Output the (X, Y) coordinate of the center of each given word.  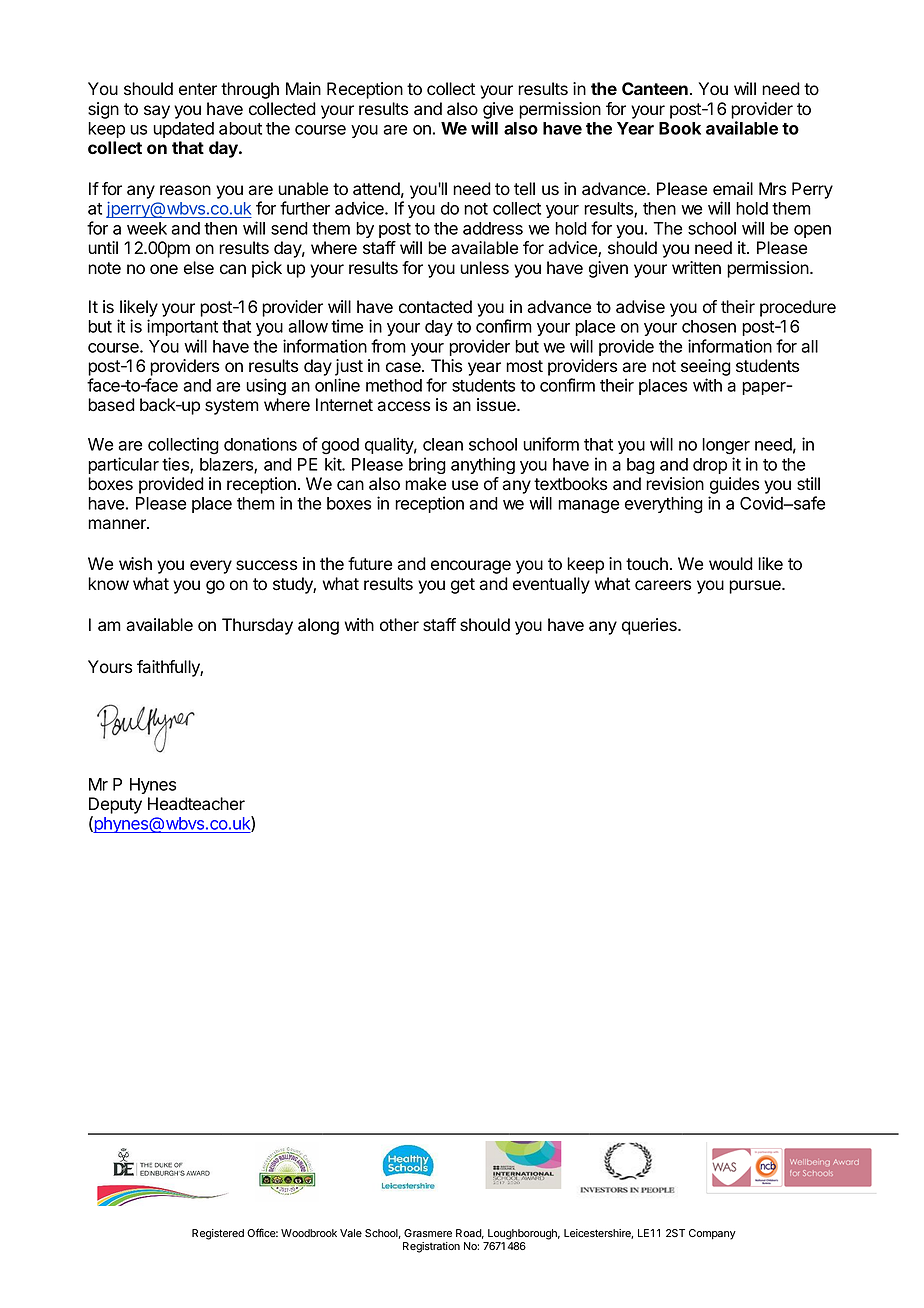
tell (524, 189)
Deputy (115, 807)
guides (734, 485)
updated (183, 130)
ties (176, 465)
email (733, 189)
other (399, 625)
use (465, 485)
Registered (218, 1234)
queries (650, 626)
